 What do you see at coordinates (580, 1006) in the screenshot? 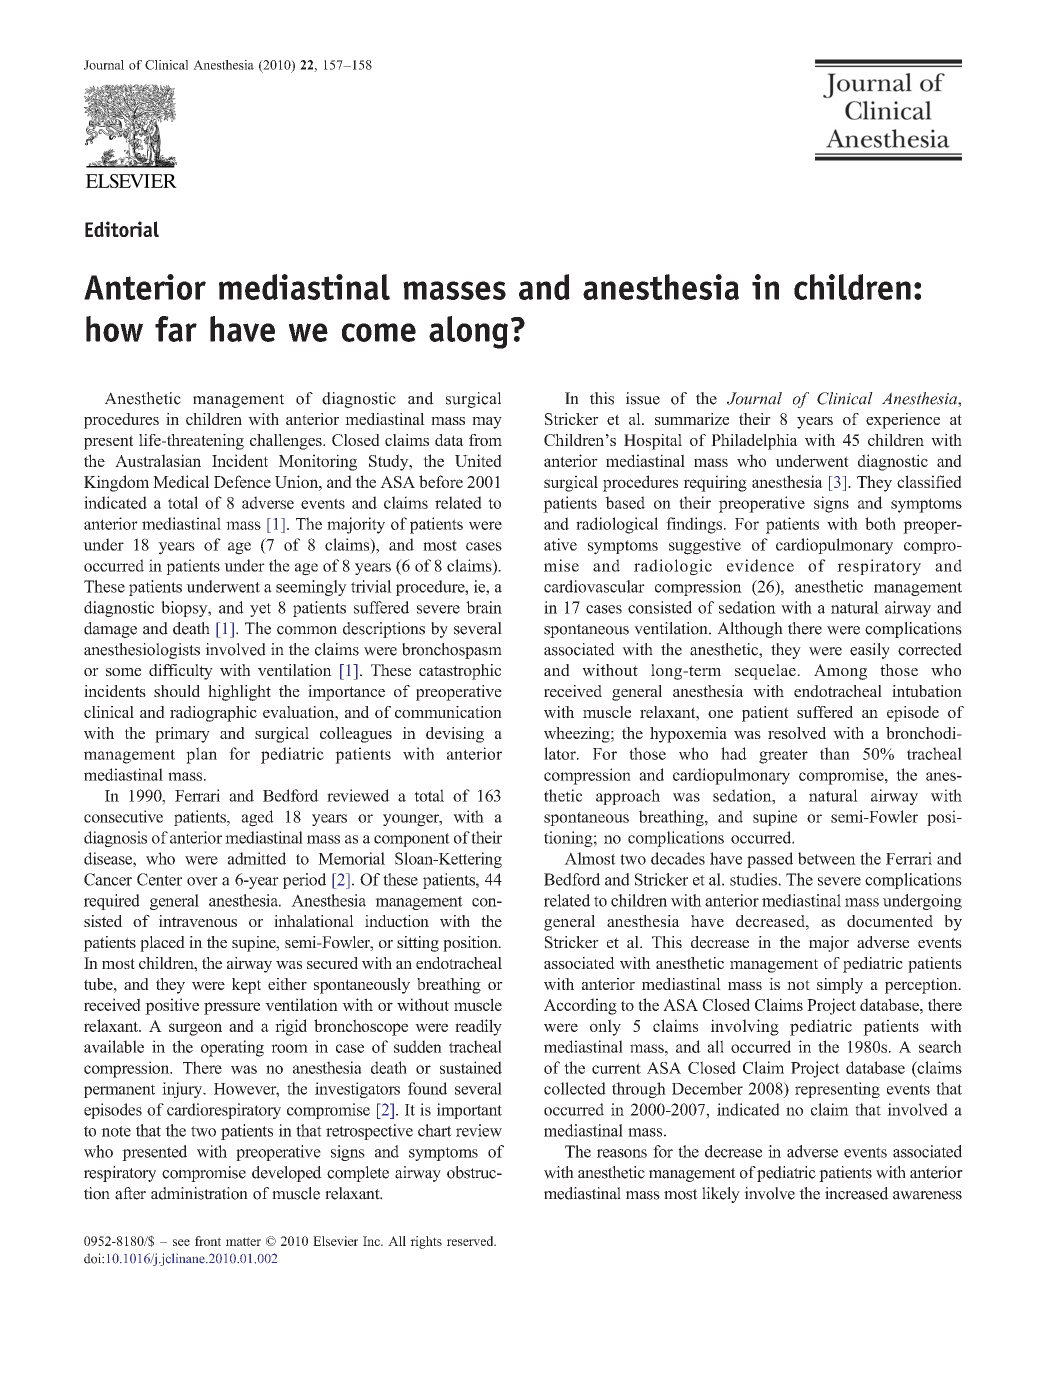
I see `According` at bounding box center [580, 1006].
